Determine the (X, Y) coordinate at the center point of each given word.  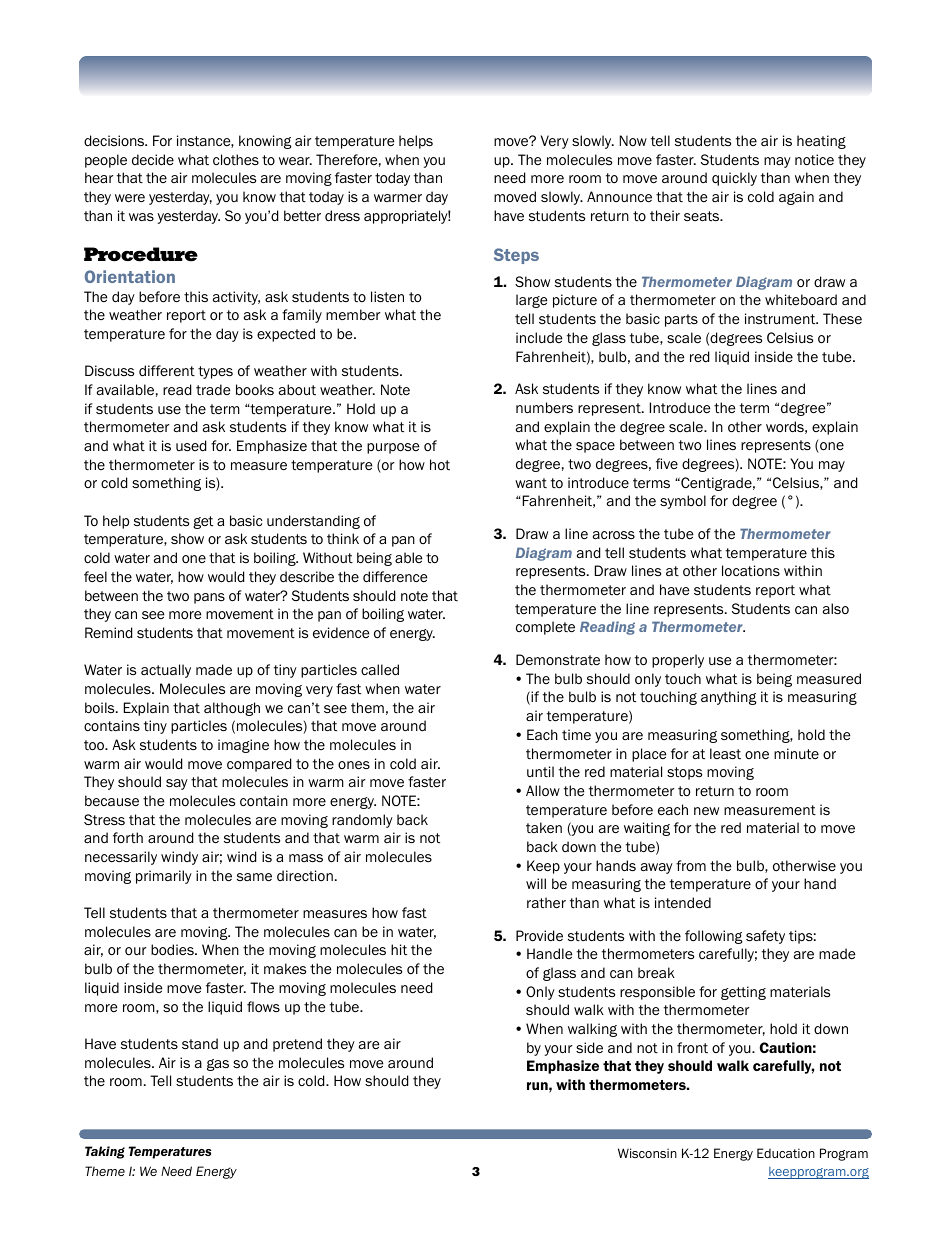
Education (786, 1153)
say (177, 784)
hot (440, 464)
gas (218, 1065)
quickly (734, 179)
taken (544, 828)
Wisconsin (647, 1153)
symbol (683, 502)
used (191, 445)
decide (153, 159)
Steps (516, 256)
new (706, 811)
